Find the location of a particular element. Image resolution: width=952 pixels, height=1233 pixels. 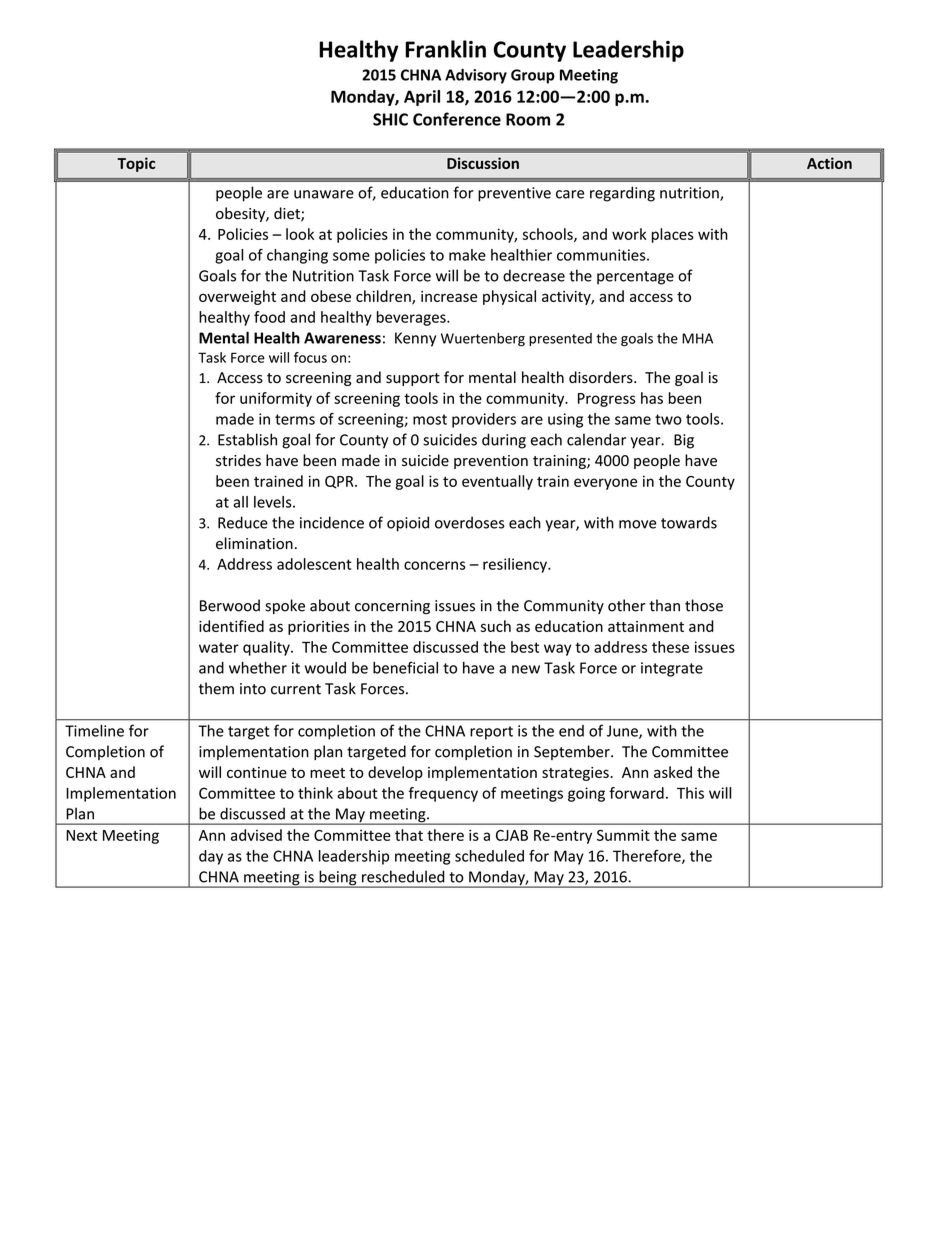

that is located at coordinates (409, 835).
